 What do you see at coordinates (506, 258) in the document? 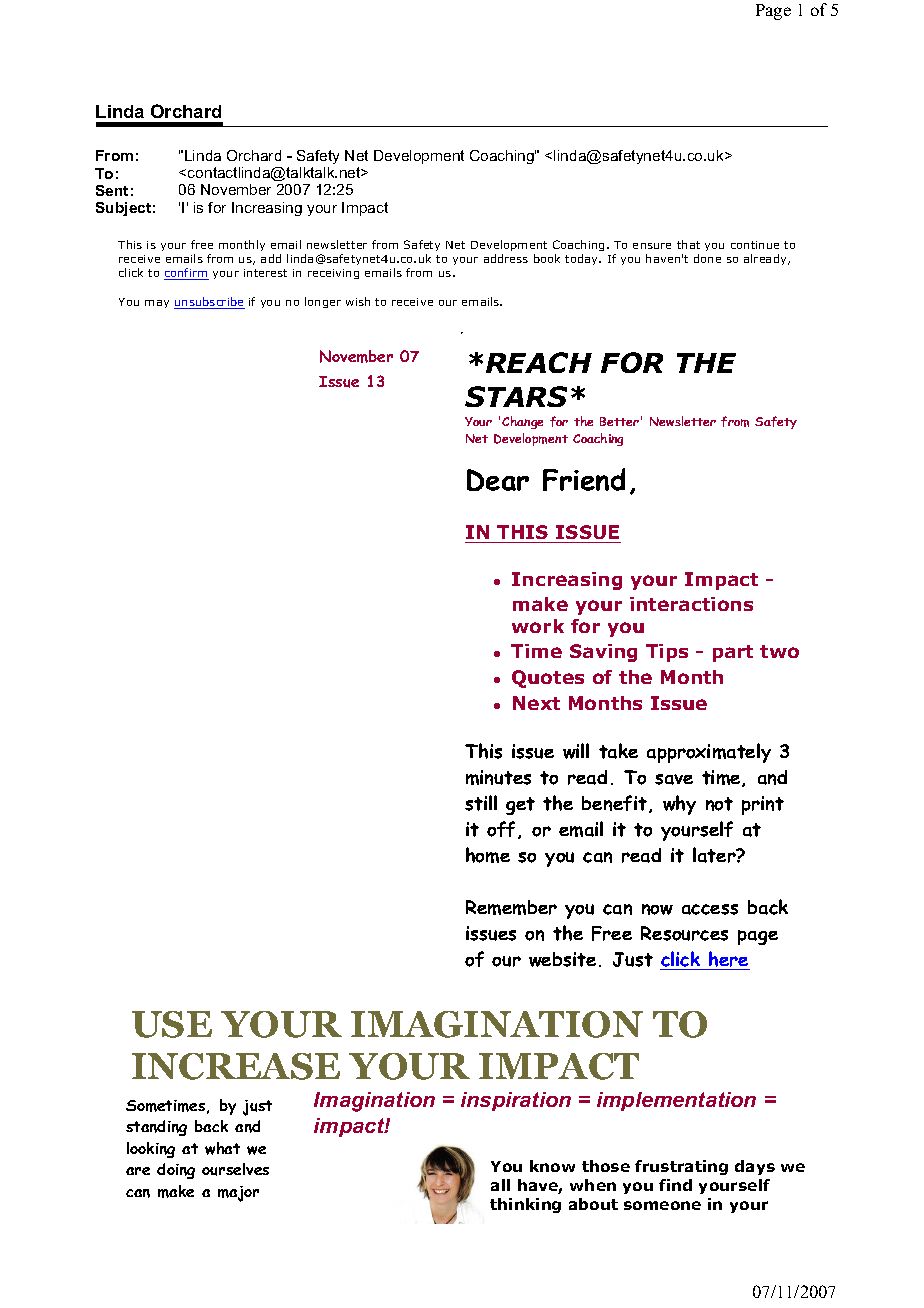
I see `address` at bounding box center [506, 258].
